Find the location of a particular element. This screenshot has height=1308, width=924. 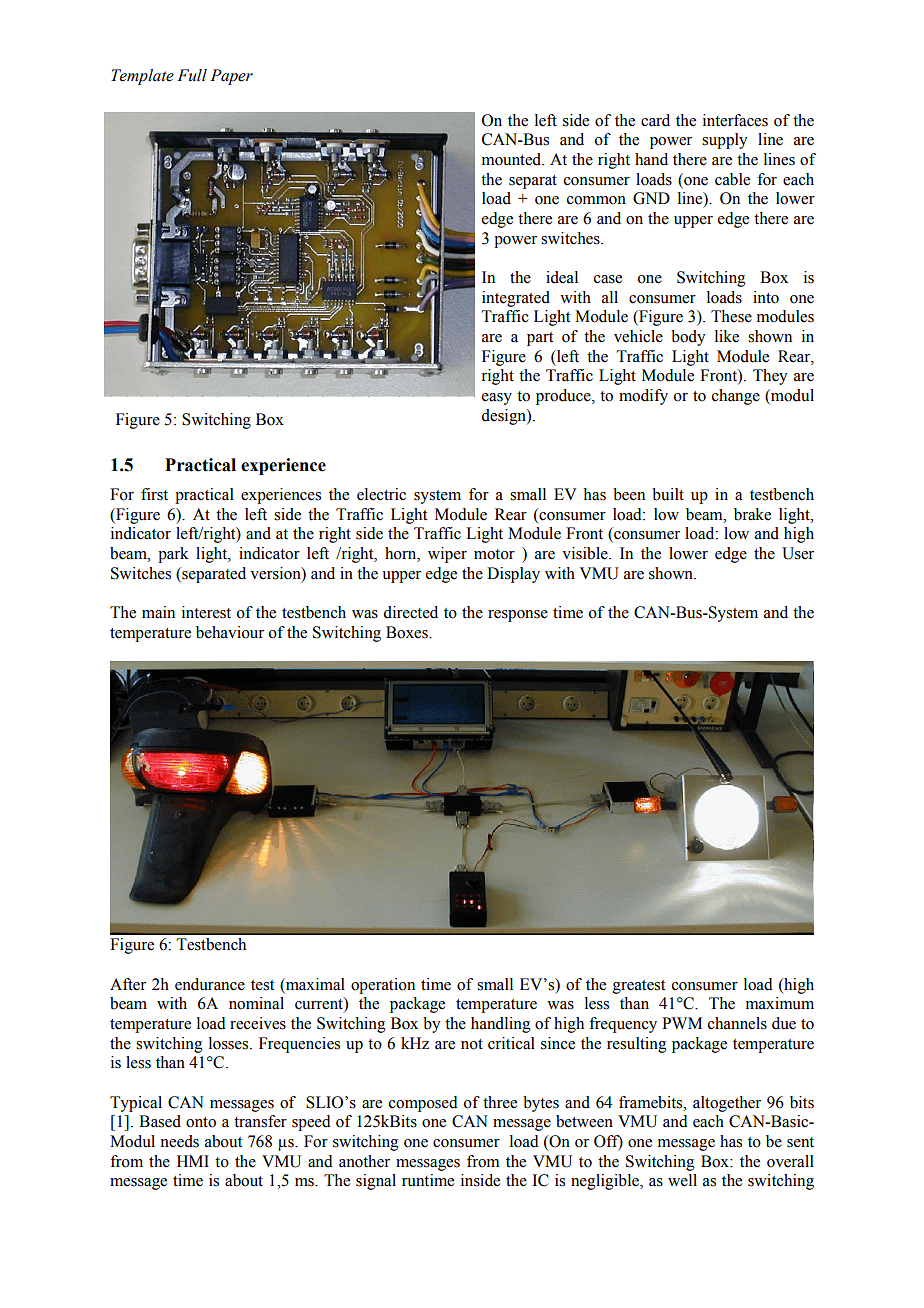

interfaces is located at coordinates (735, 120).
